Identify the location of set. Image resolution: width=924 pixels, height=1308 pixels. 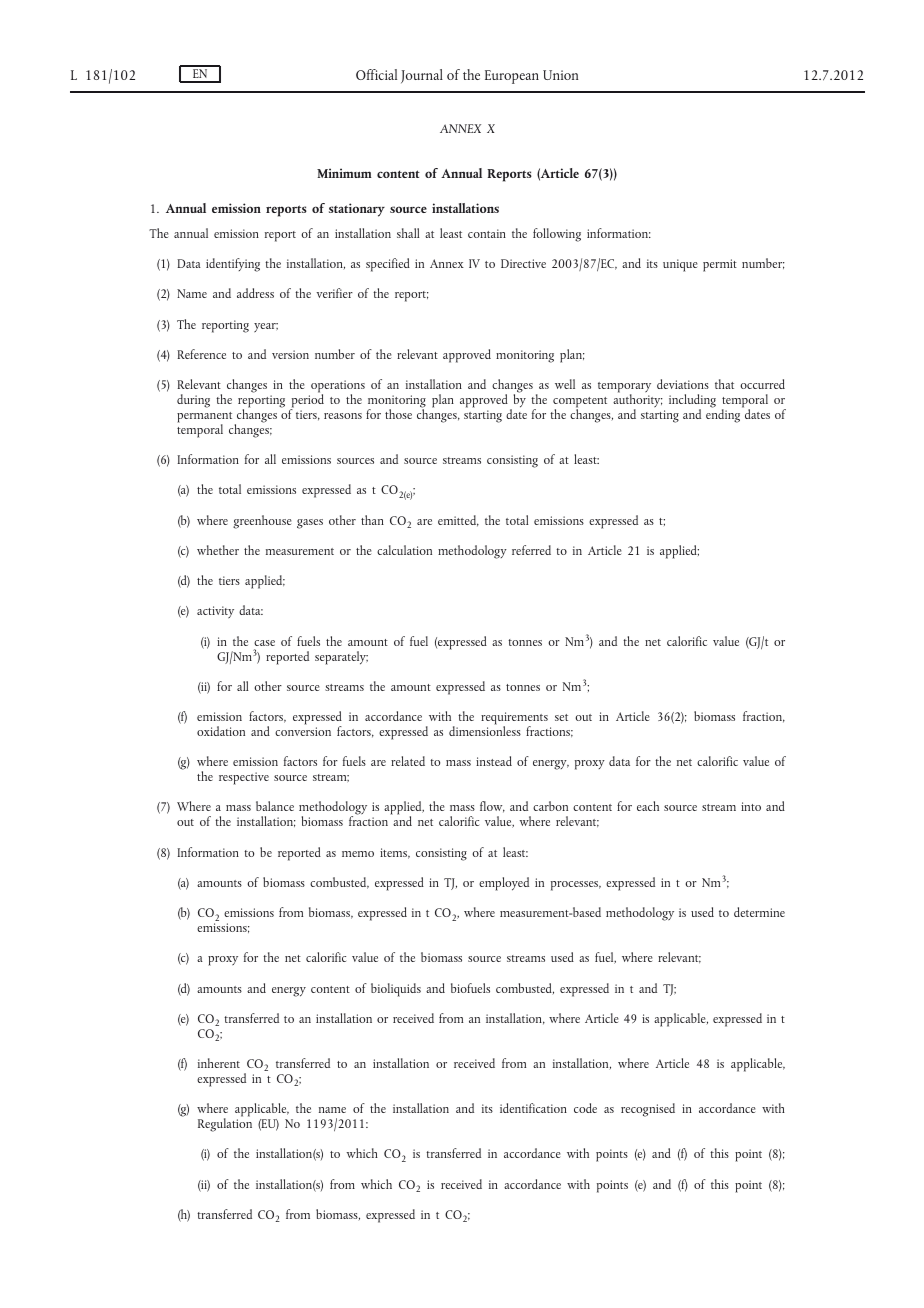
(561, 717).
